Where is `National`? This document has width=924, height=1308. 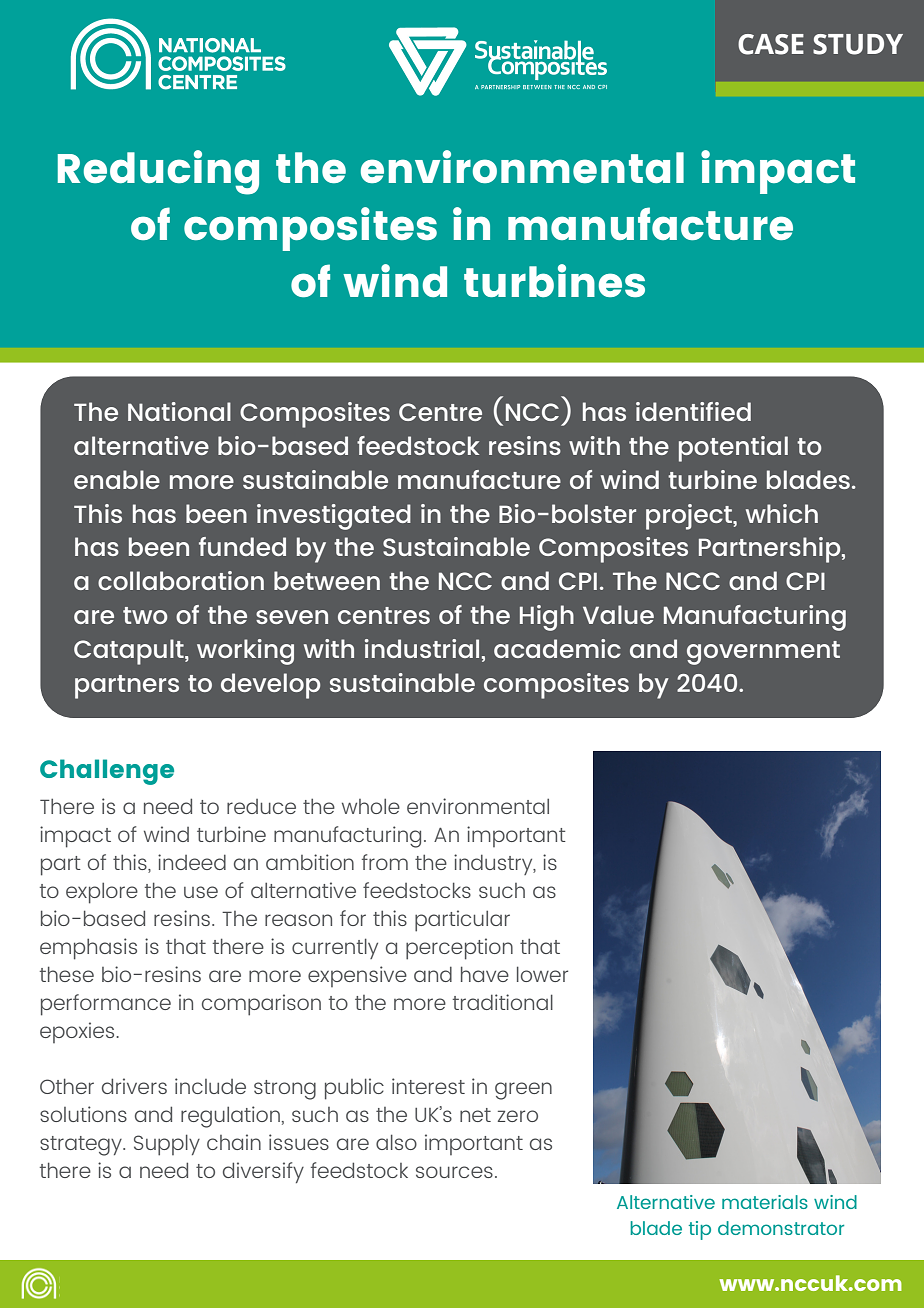
National is located at coordinates (179, 411).
